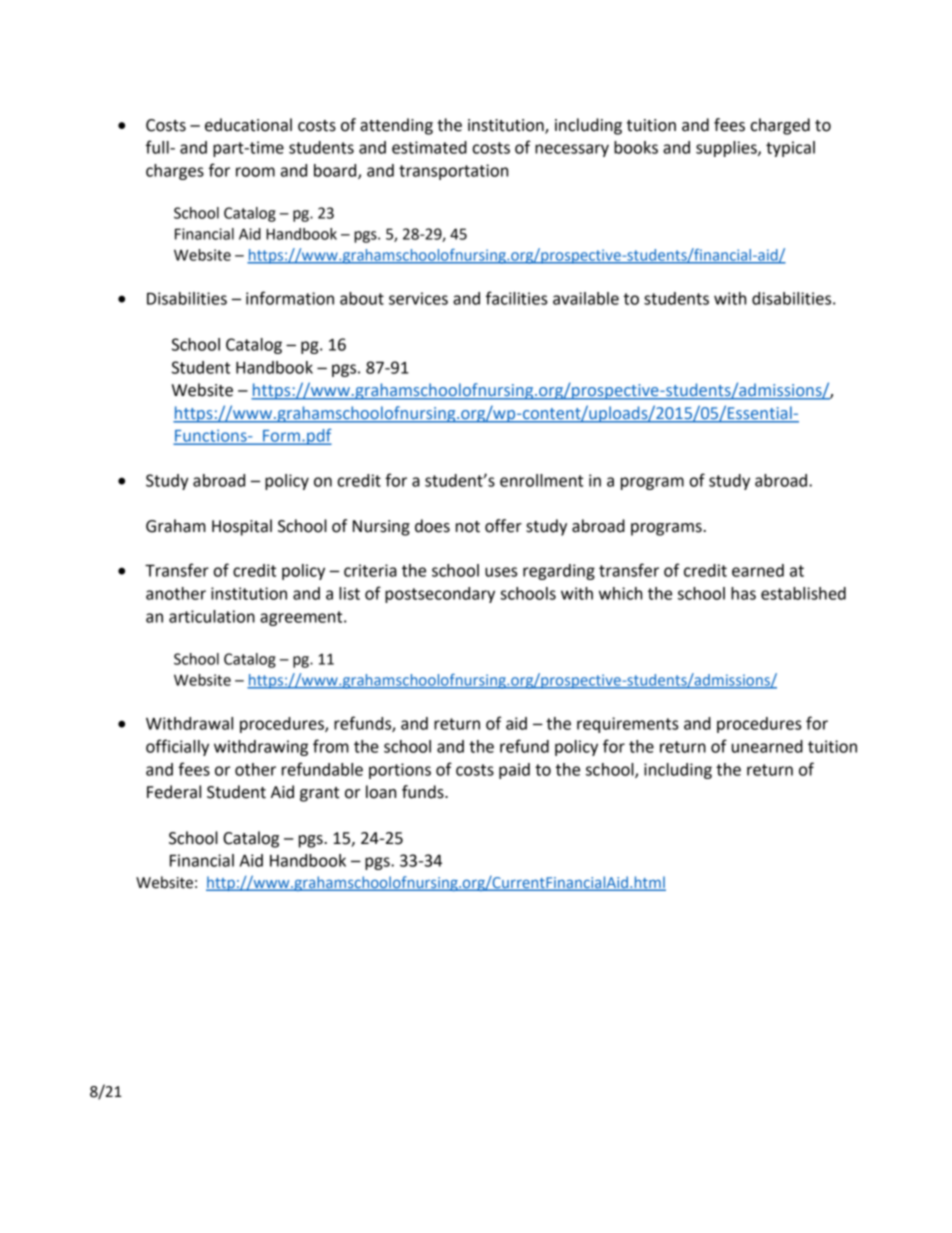 This page has height=1233, width=952. Describe the element at coordinates (628, 725) in the page. I see `requirements` at that location.
